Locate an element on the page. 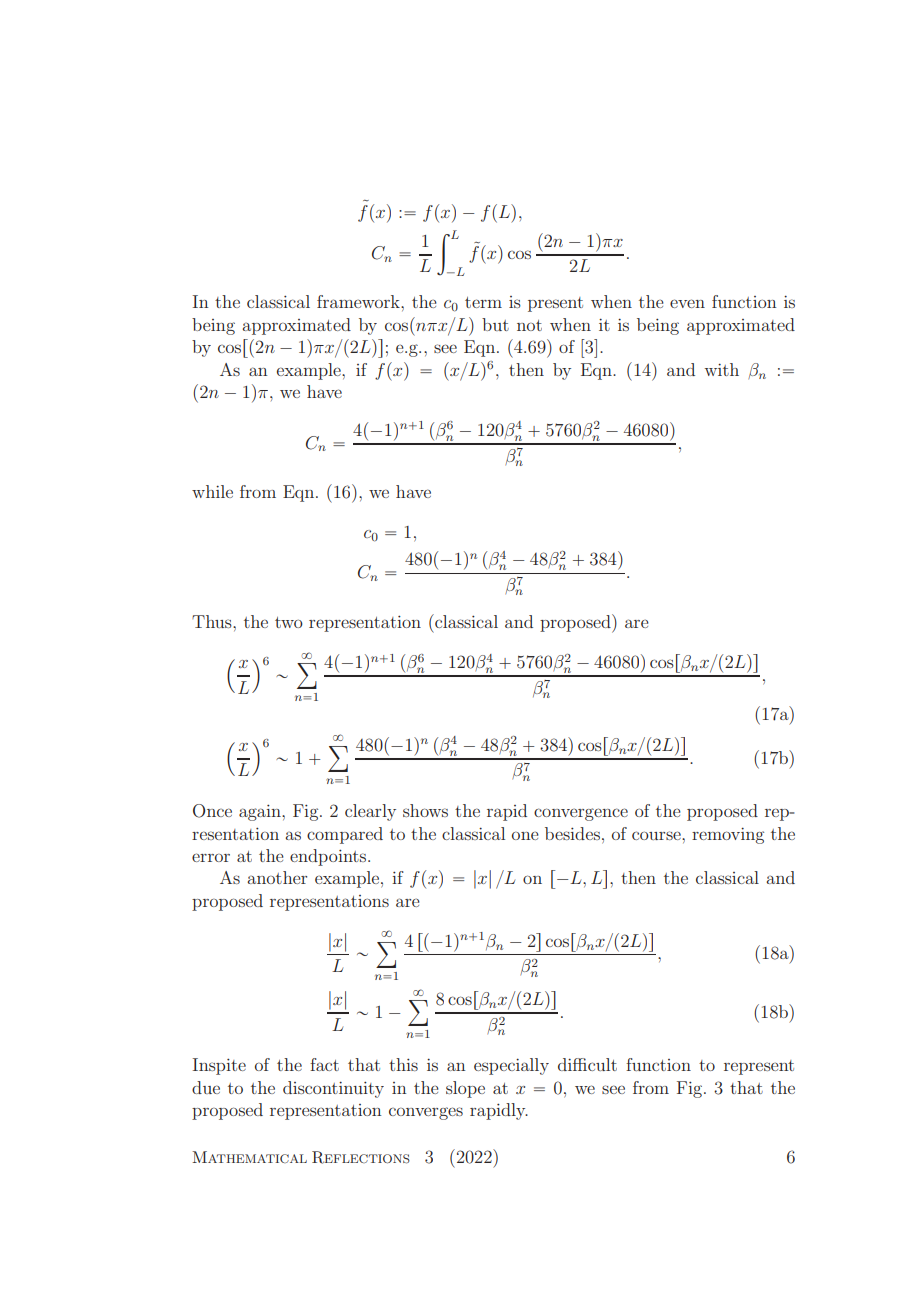 This page has height=1308, width=924. slope is located at coordinates (465, 1089).
